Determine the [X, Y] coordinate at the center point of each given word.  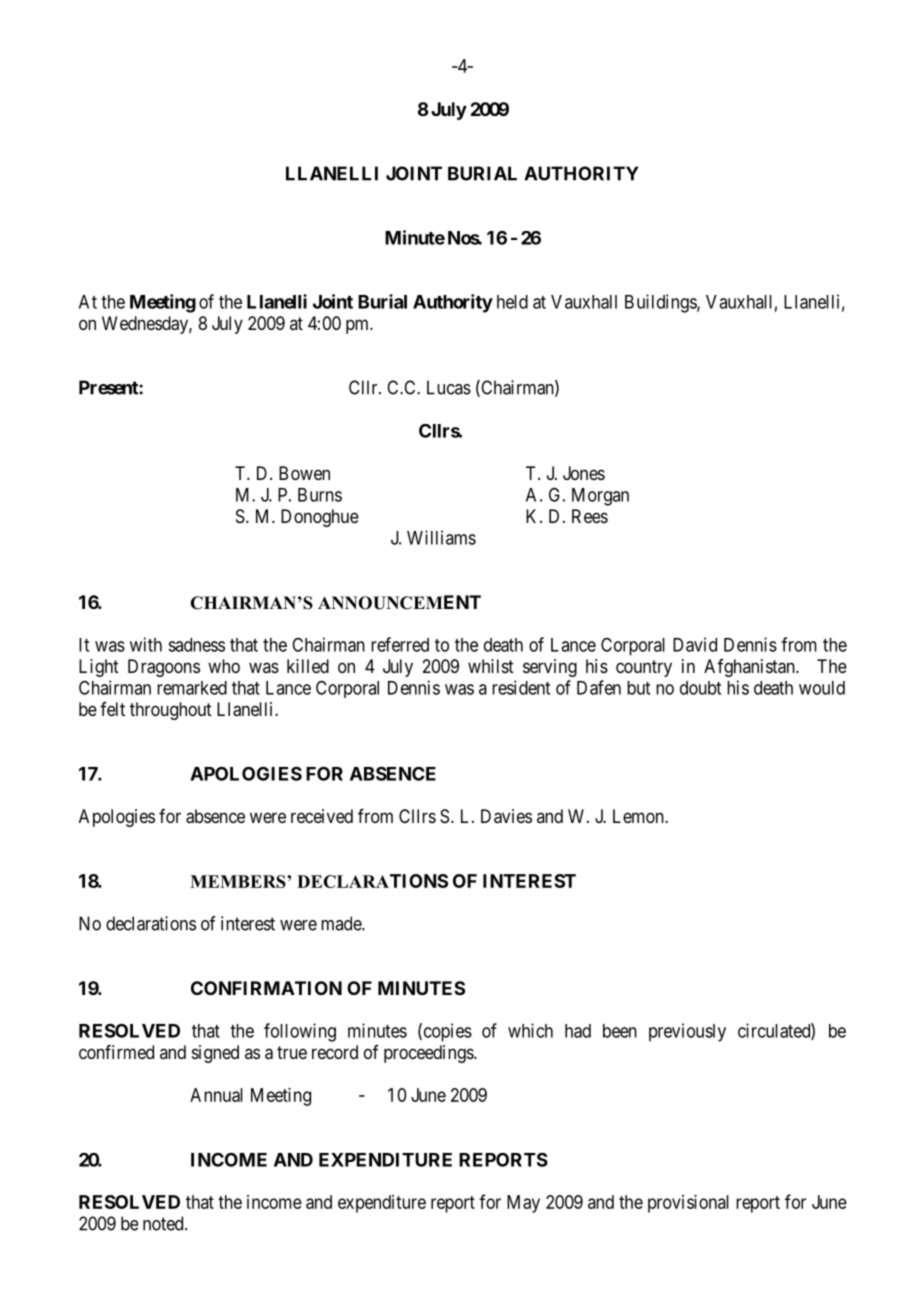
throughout [171, 711]
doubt [700, 688]
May [523, 1204]
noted [164, 1223]
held [512, 302]
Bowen [304, 473]
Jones [584, 473]
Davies [506, 816]
